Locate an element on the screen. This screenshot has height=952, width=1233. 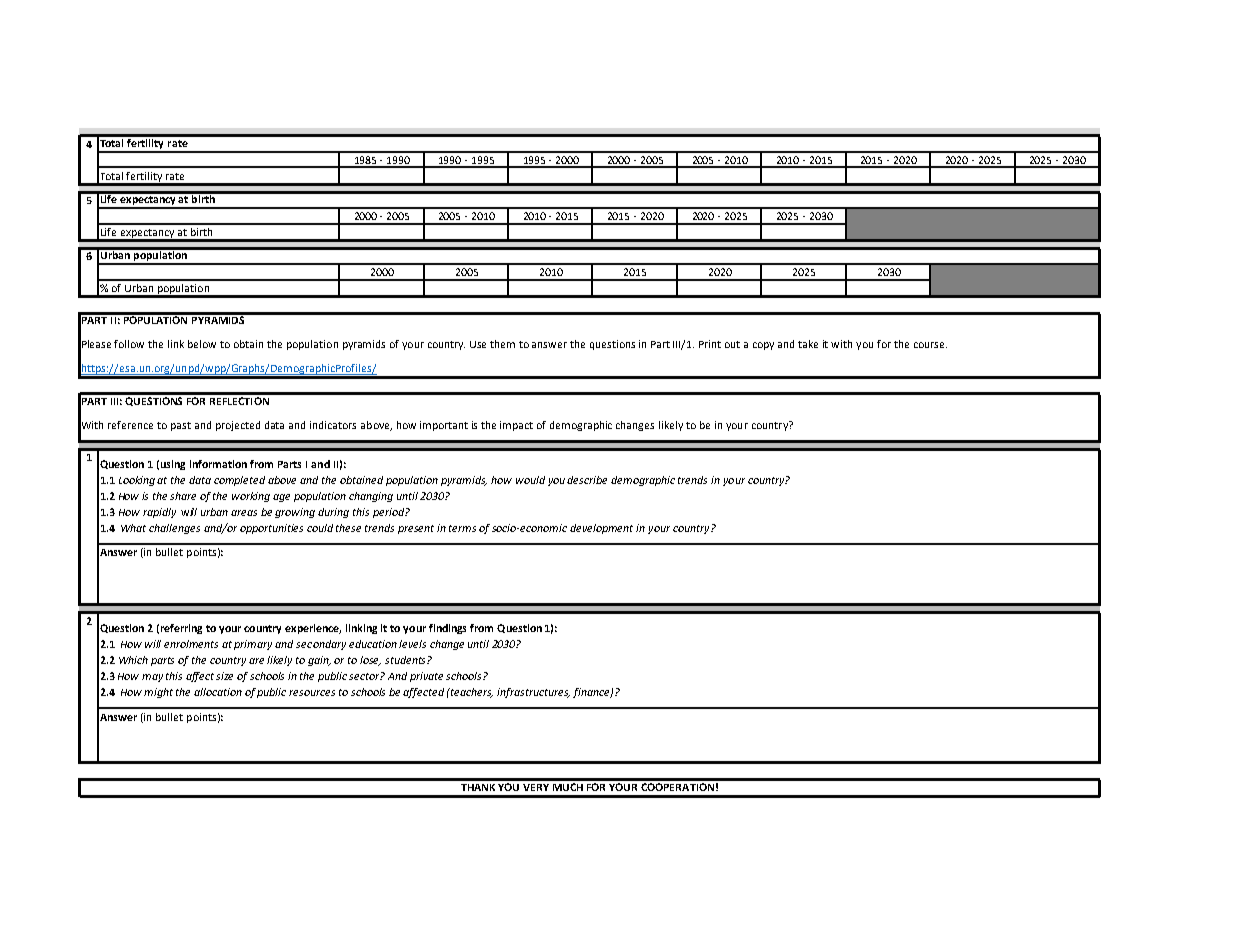
areas is located at coordinates (244, 513).
